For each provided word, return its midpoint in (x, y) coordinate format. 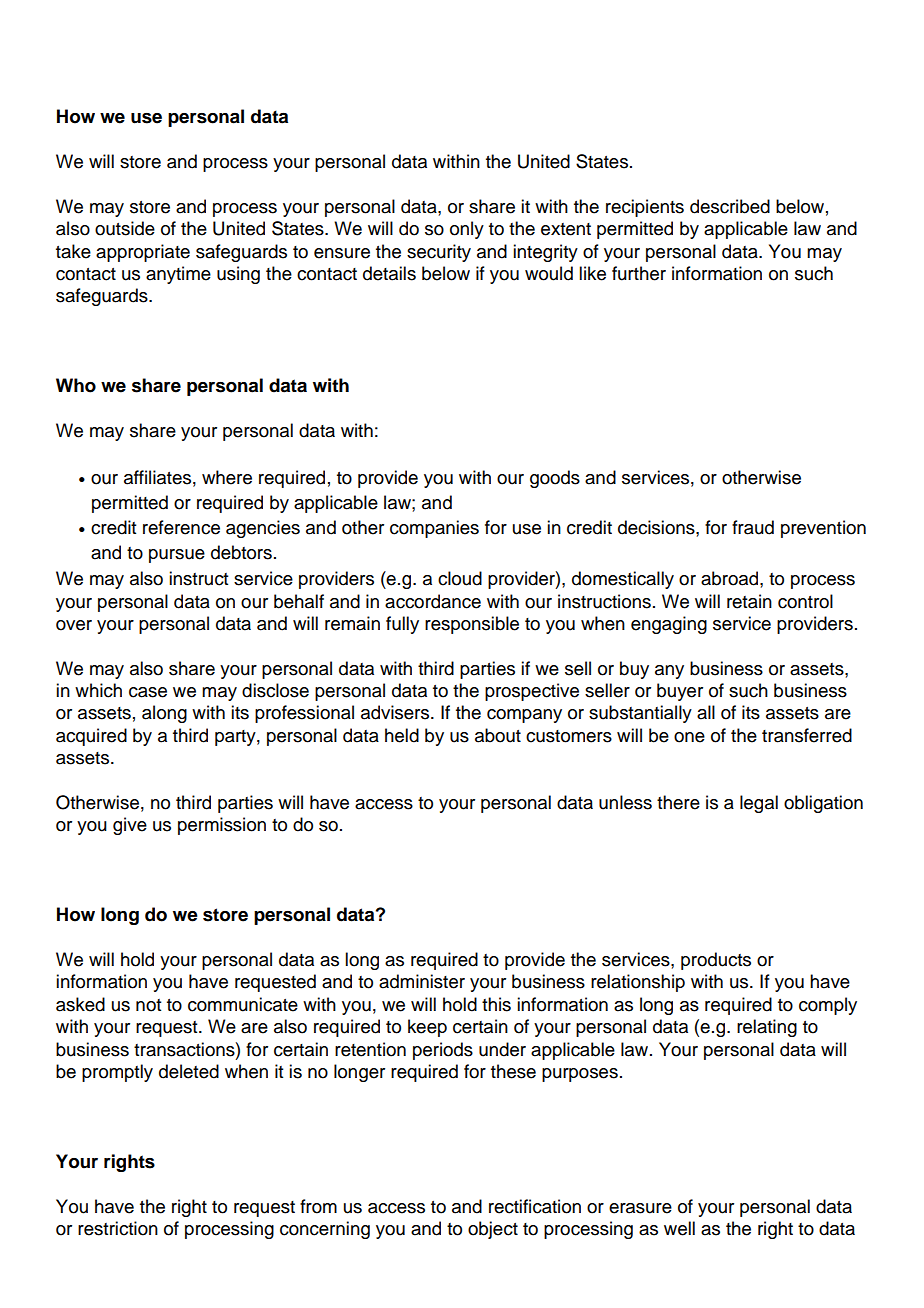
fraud (753, 527)
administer (422, 981)
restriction (118, 1228)
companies (434, 529)
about (498, 735)
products (716, 961)
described (730, 206)
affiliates (157, 477)
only (467, 230)
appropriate (143, 253)
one (689, 737)
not (148, 1005)
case (148, 692)
